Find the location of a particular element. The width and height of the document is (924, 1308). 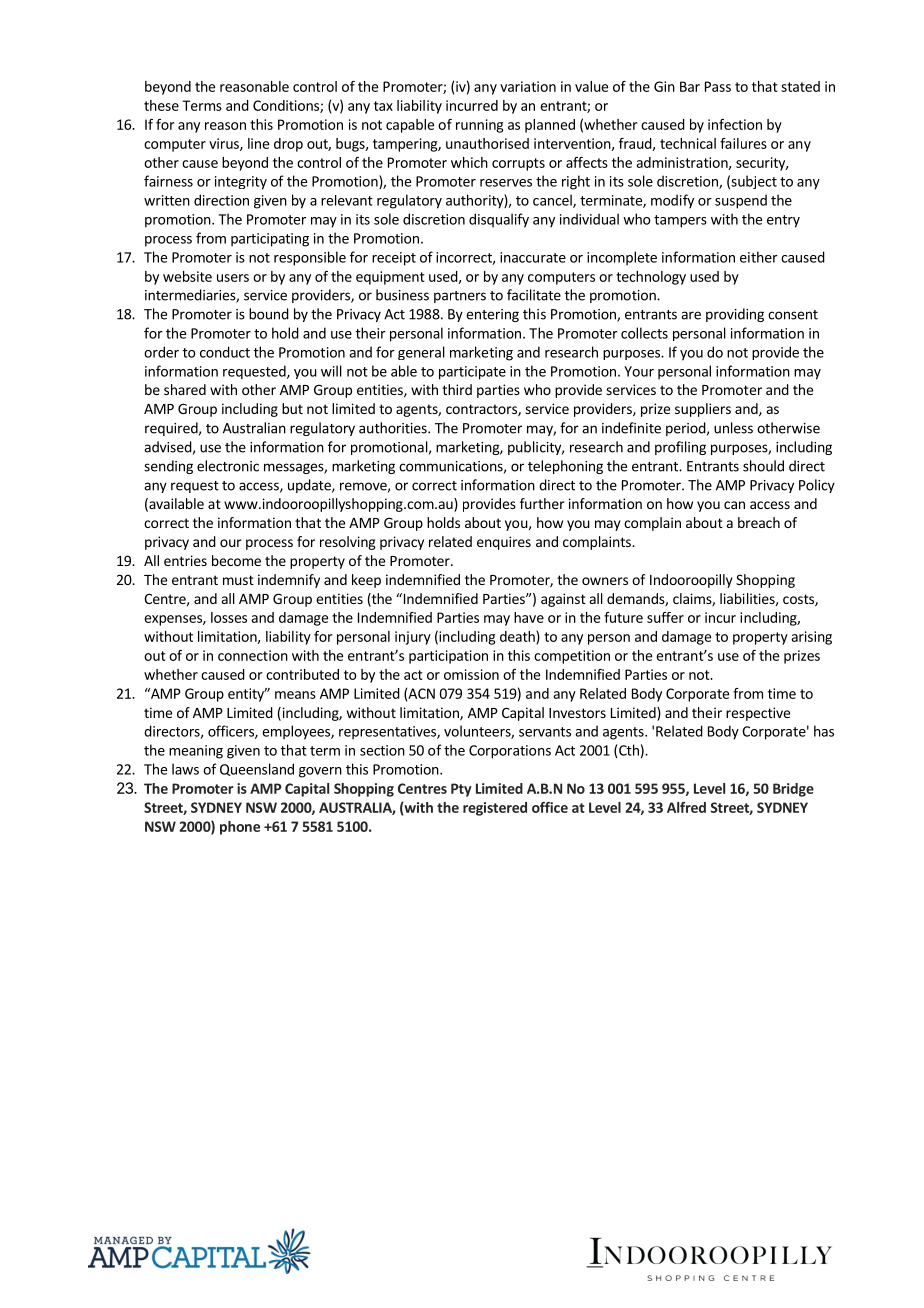

should is located at coordinates (763, 466).
